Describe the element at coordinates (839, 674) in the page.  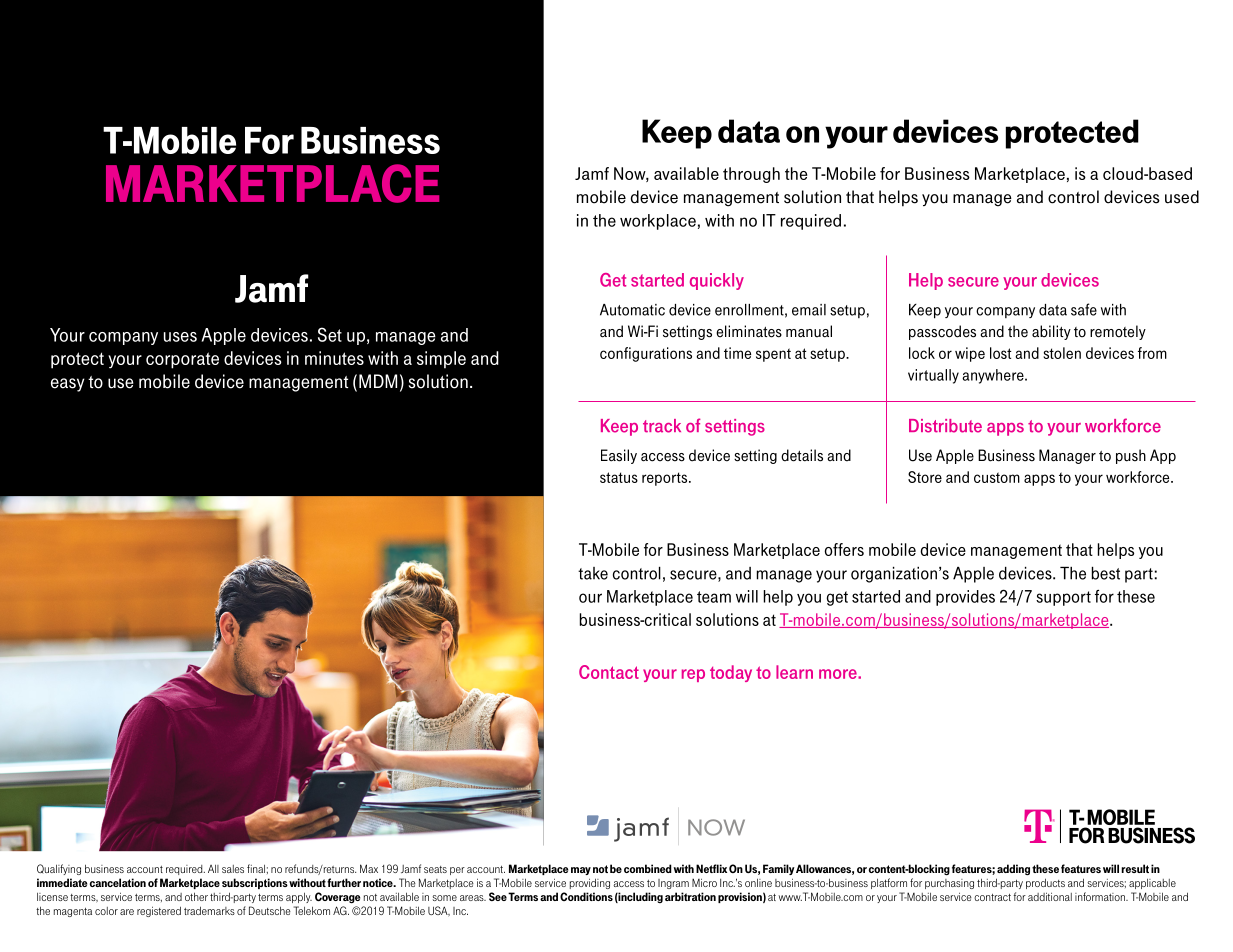
I see `more` at that location.
